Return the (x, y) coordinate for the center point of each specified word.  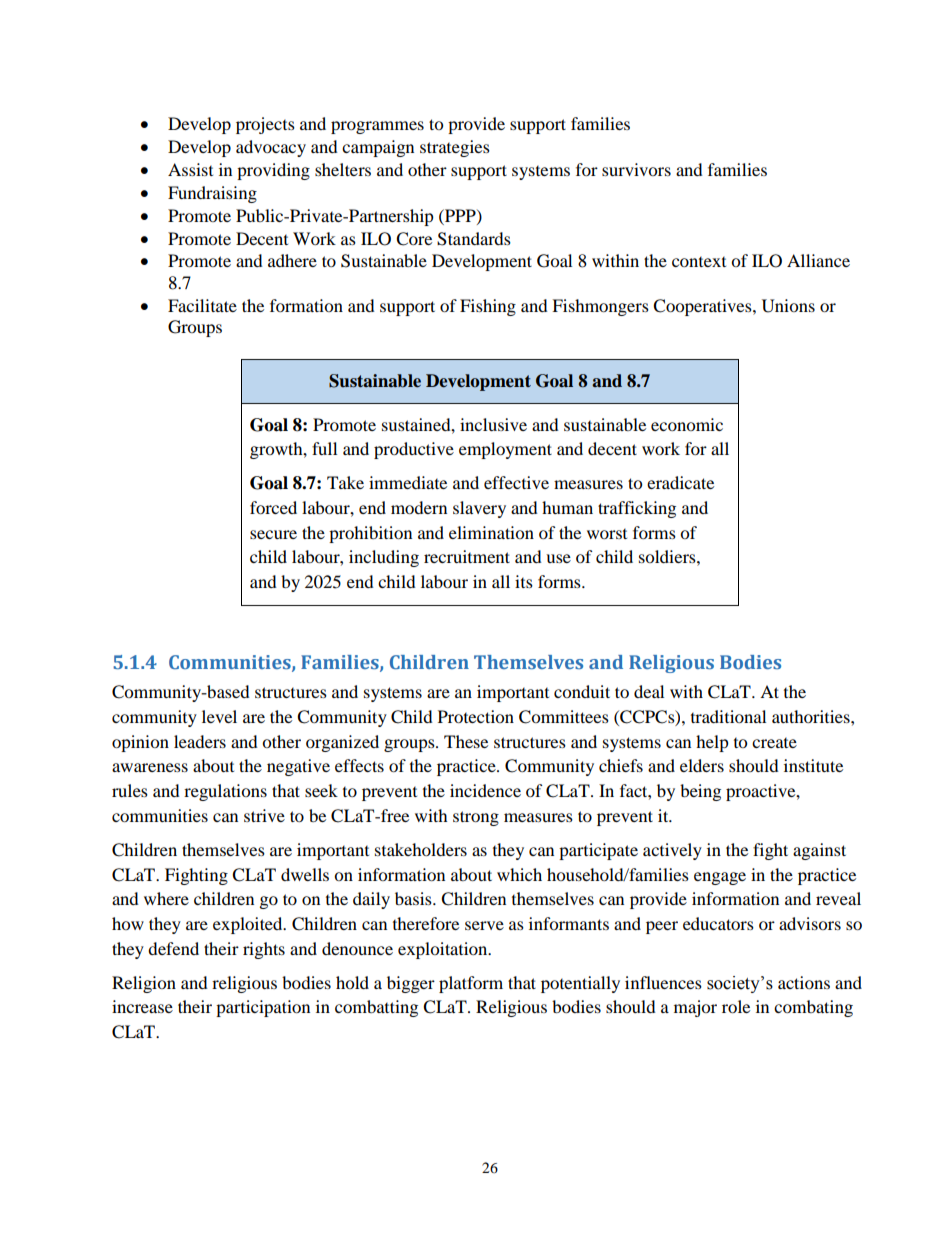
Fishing (488, 307)
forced (273, 507)
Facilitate (202, 305)
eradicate (680, 482)
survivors (636, 169)
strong (476, 818)
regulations (225, 792)
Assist (190, 169)
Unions (788, 306)
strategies (455, 148)
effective (516, 482)
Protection (476, 716)
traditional (728, 716)
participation (263, 1008)
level (219, 716)
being (700, 792)
